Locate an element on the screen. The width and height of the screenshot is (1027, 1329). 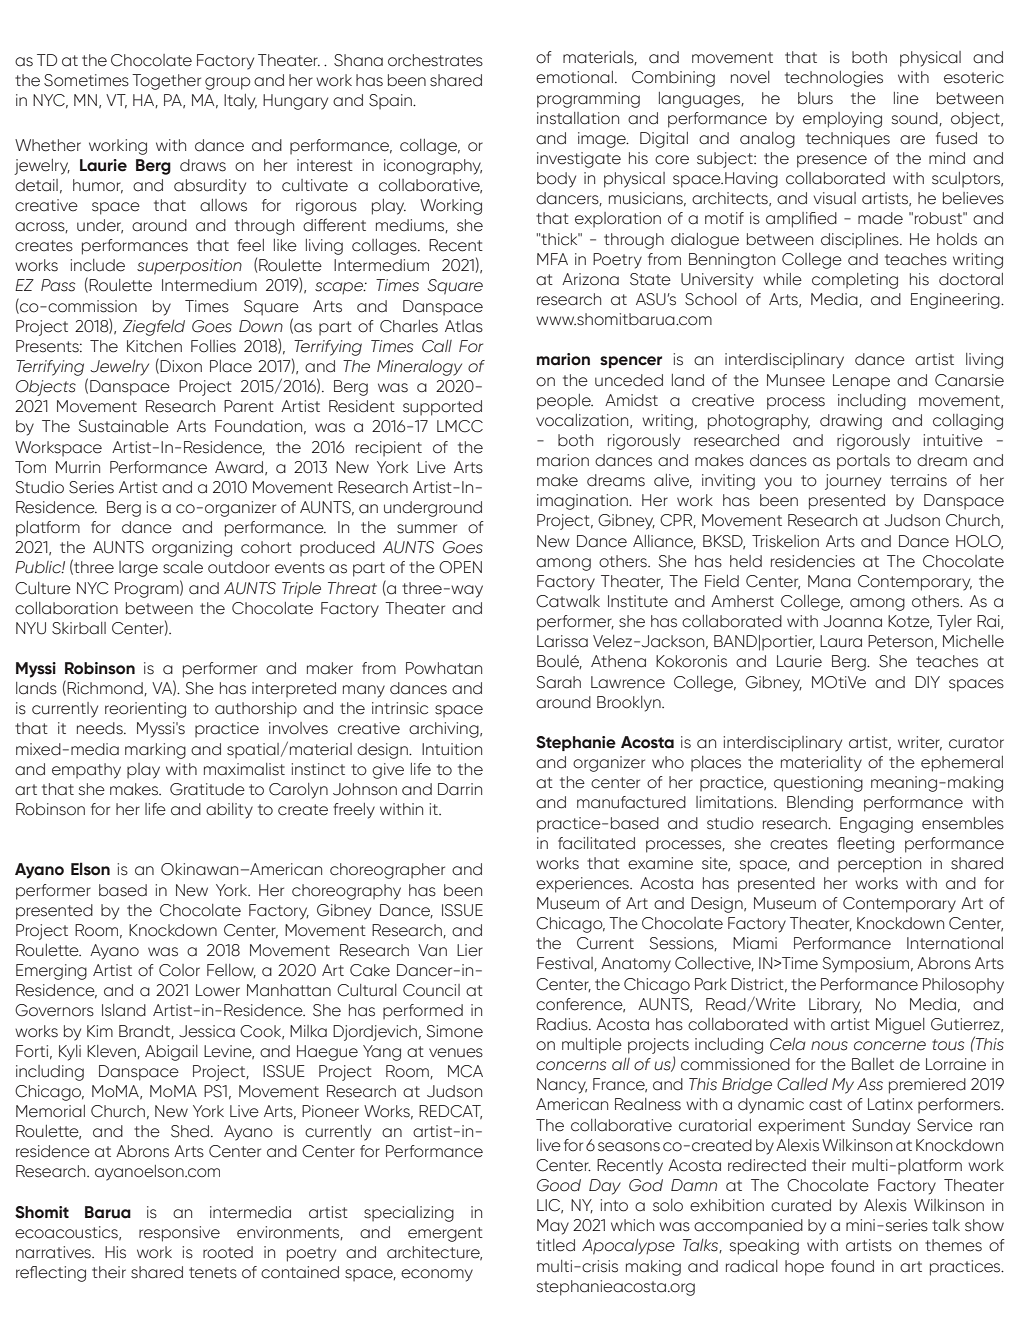
titled is located at coordinates (555, 1245).
